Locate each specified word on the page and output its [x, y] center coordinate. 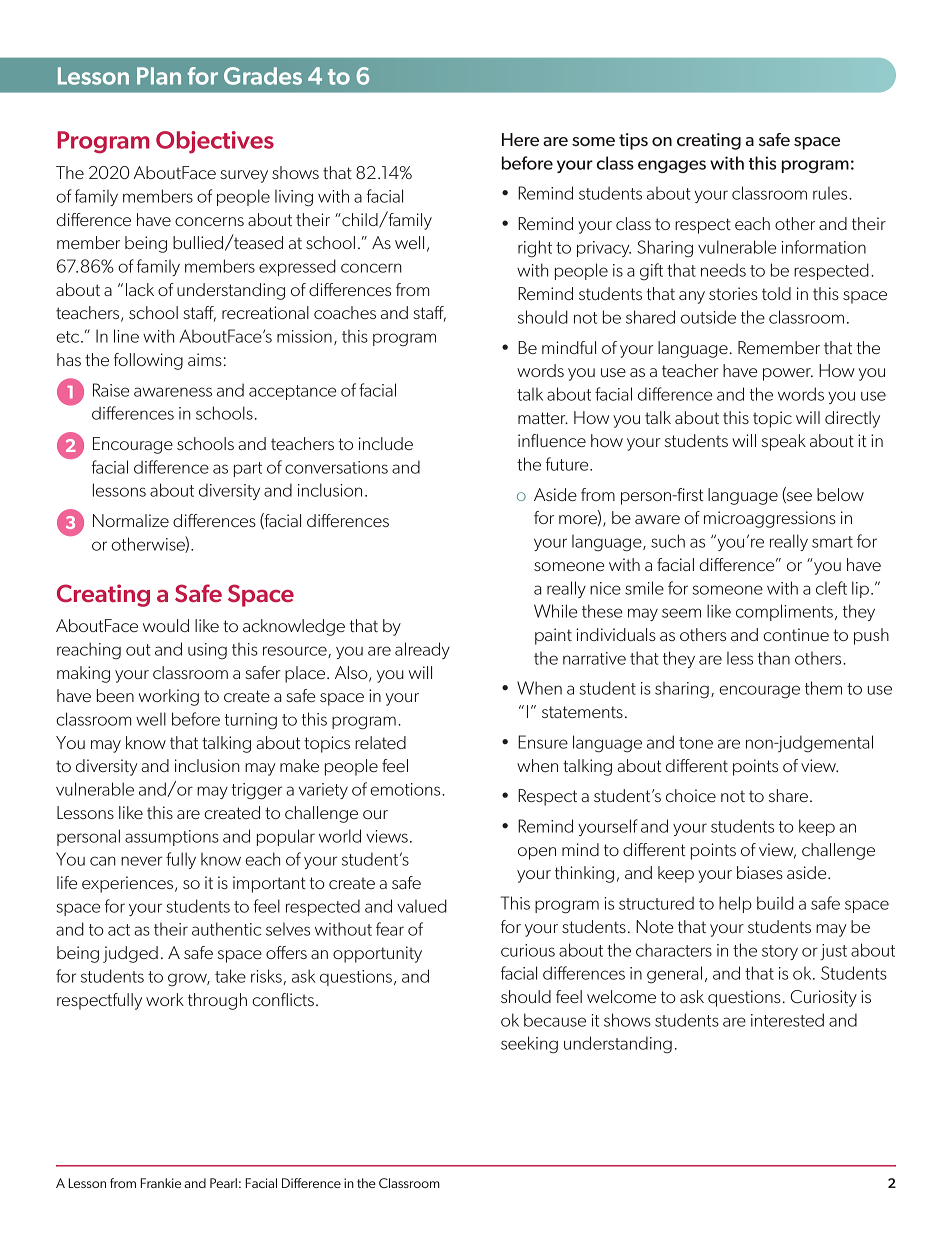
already [422, 650]
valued [422, 906]
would [166, 625]
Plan [159, 76]
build [775, 903]
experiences [129, 884]
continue [796, 634]
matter [543, 418]
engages [672, 166]
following [148, 361]
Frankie [160, 1183]
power [788, 374]
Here [520, 139]
